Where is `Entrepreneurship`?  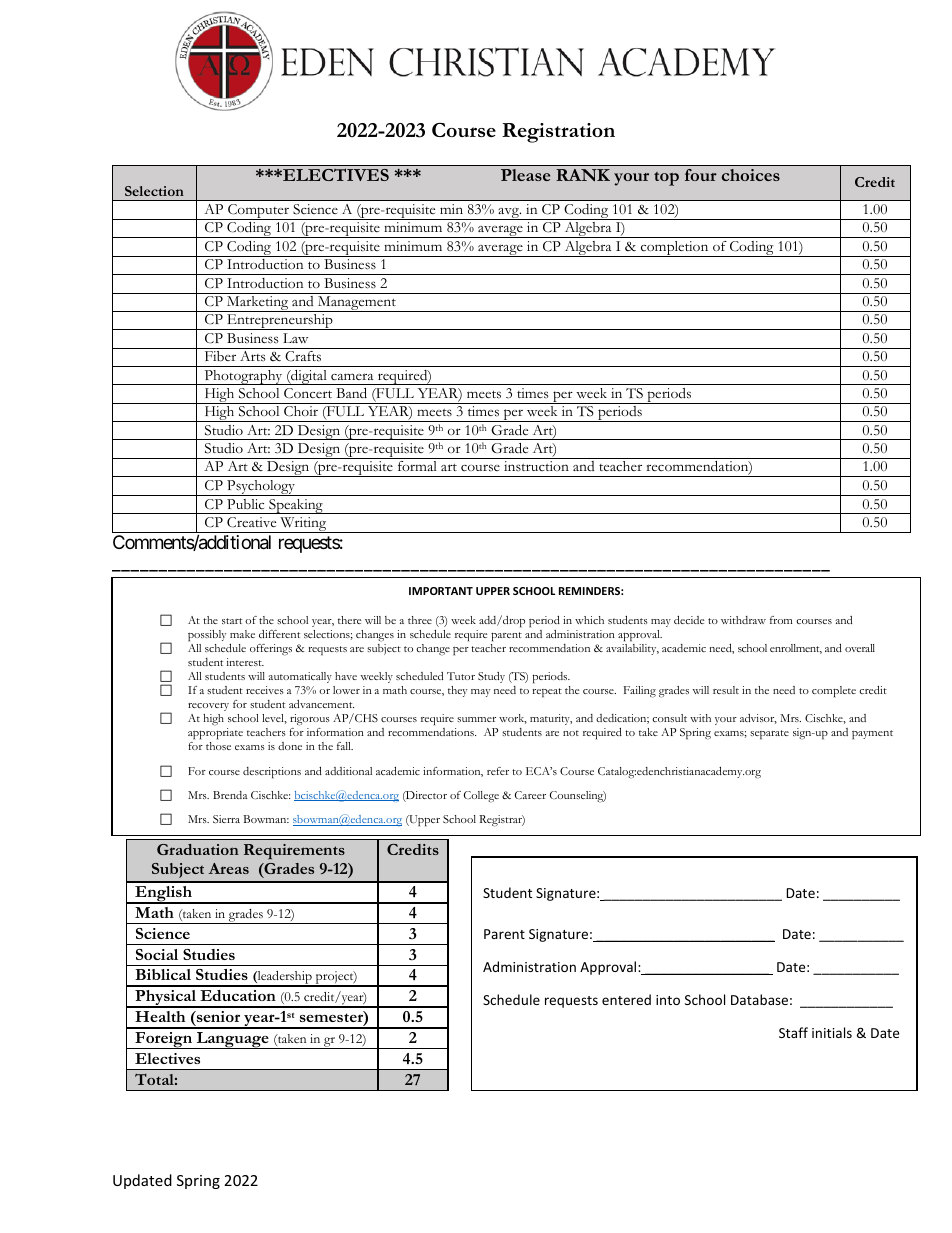
Entrepreneurship is located at coordinates (280, 322).
